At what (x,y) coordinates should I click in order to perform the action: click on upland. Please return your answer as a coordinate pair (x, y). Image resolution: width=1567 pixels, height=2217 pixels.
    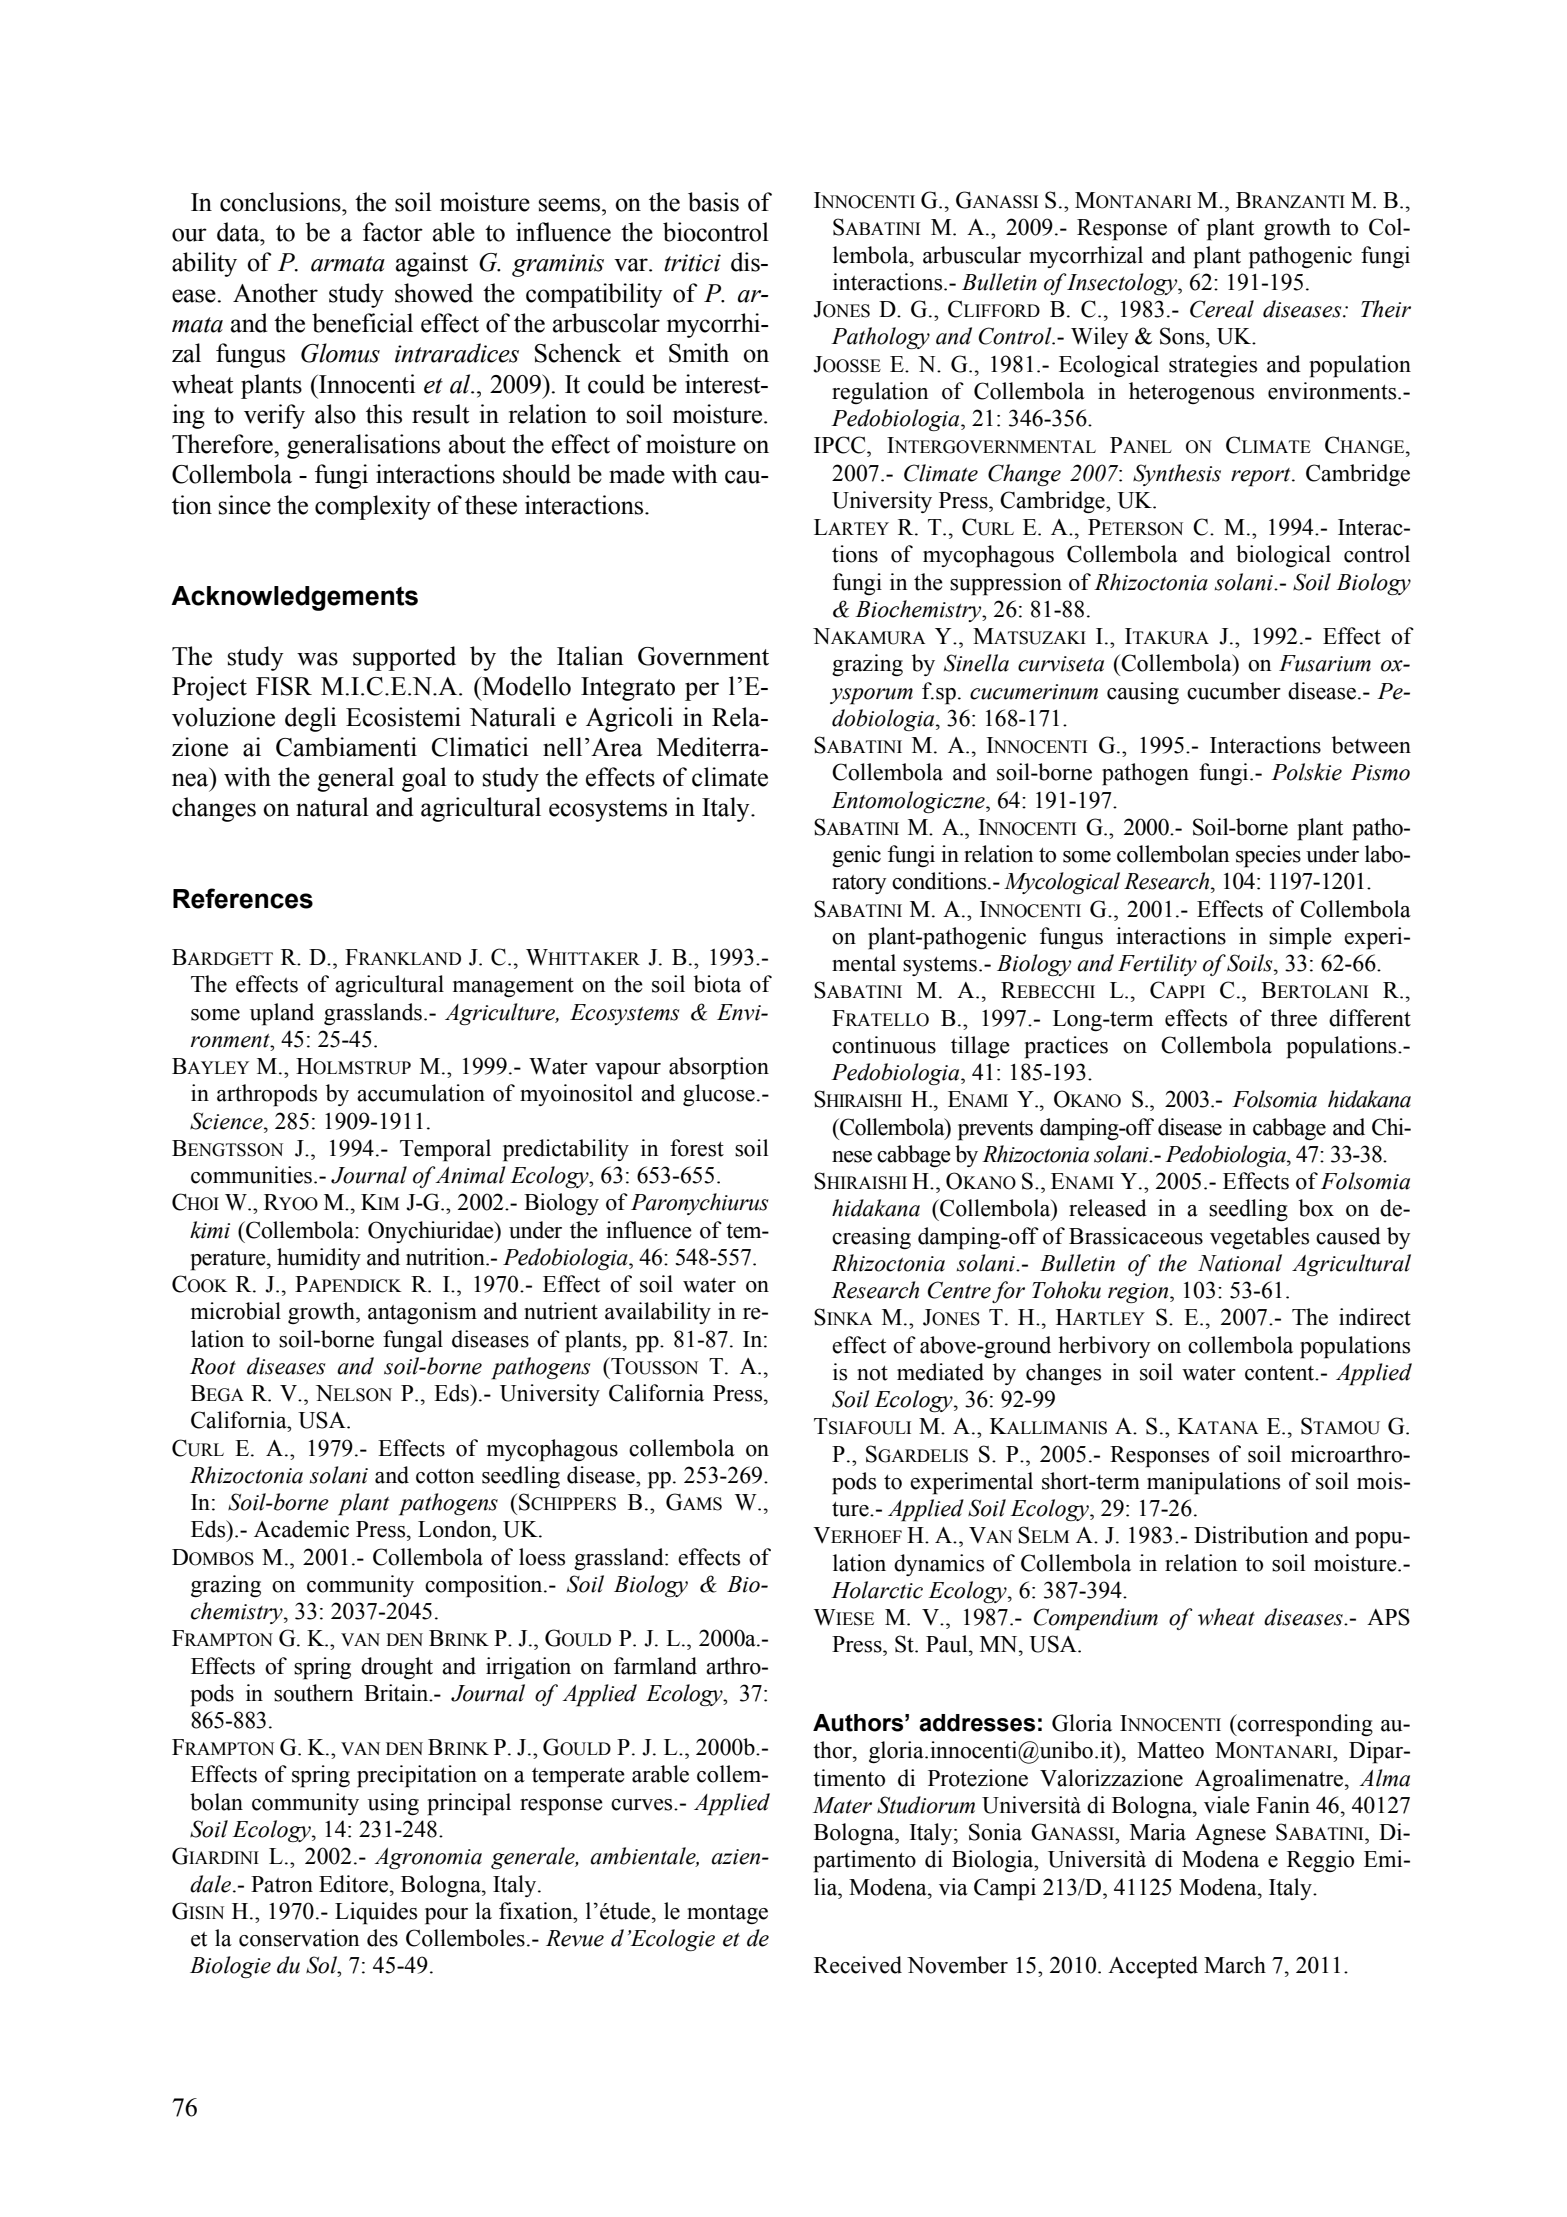
    Looking at the image, I should click on (282, 1014).
